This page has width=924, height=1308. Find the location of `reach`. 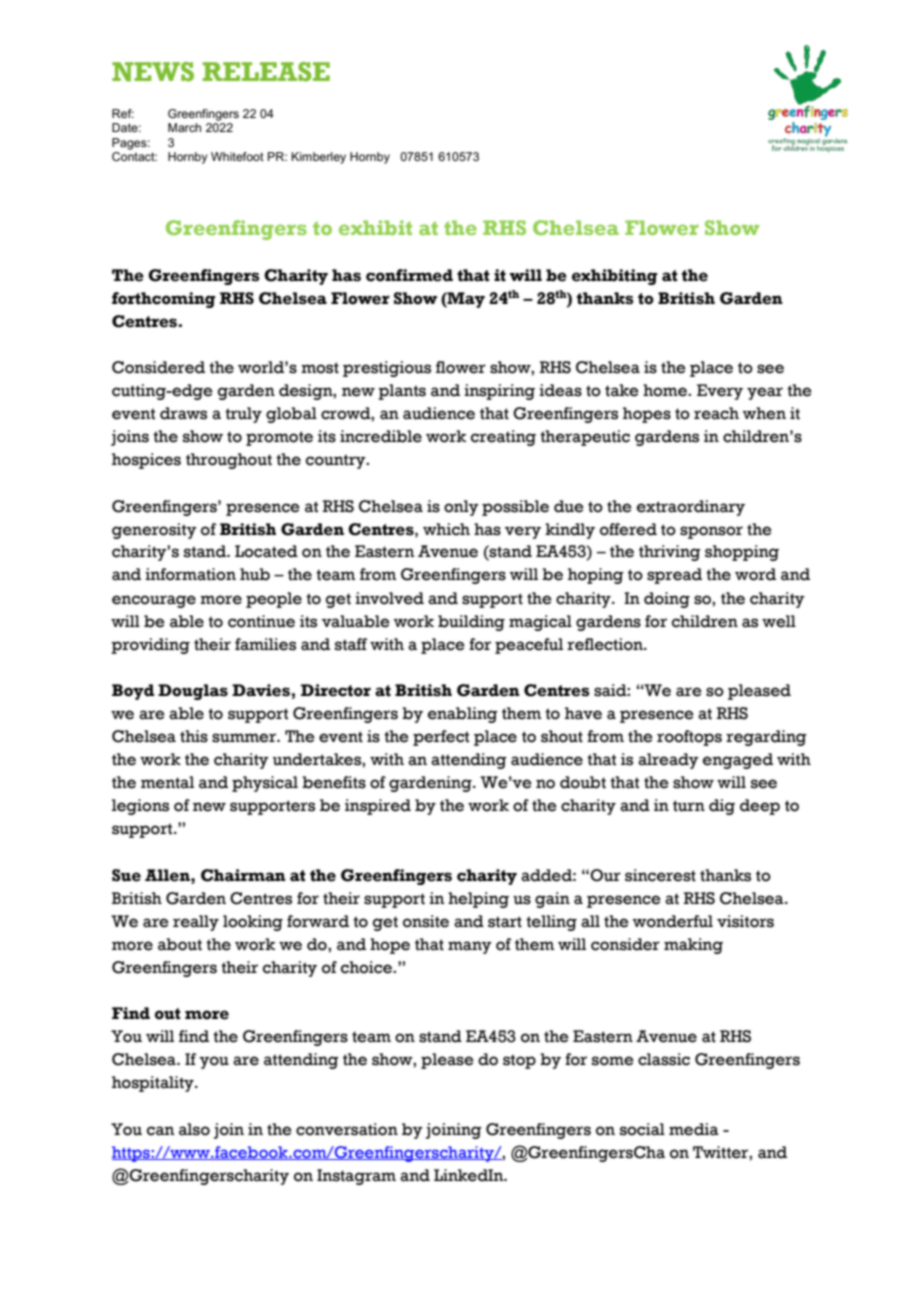

reach is located at coordinates (716, 413).
